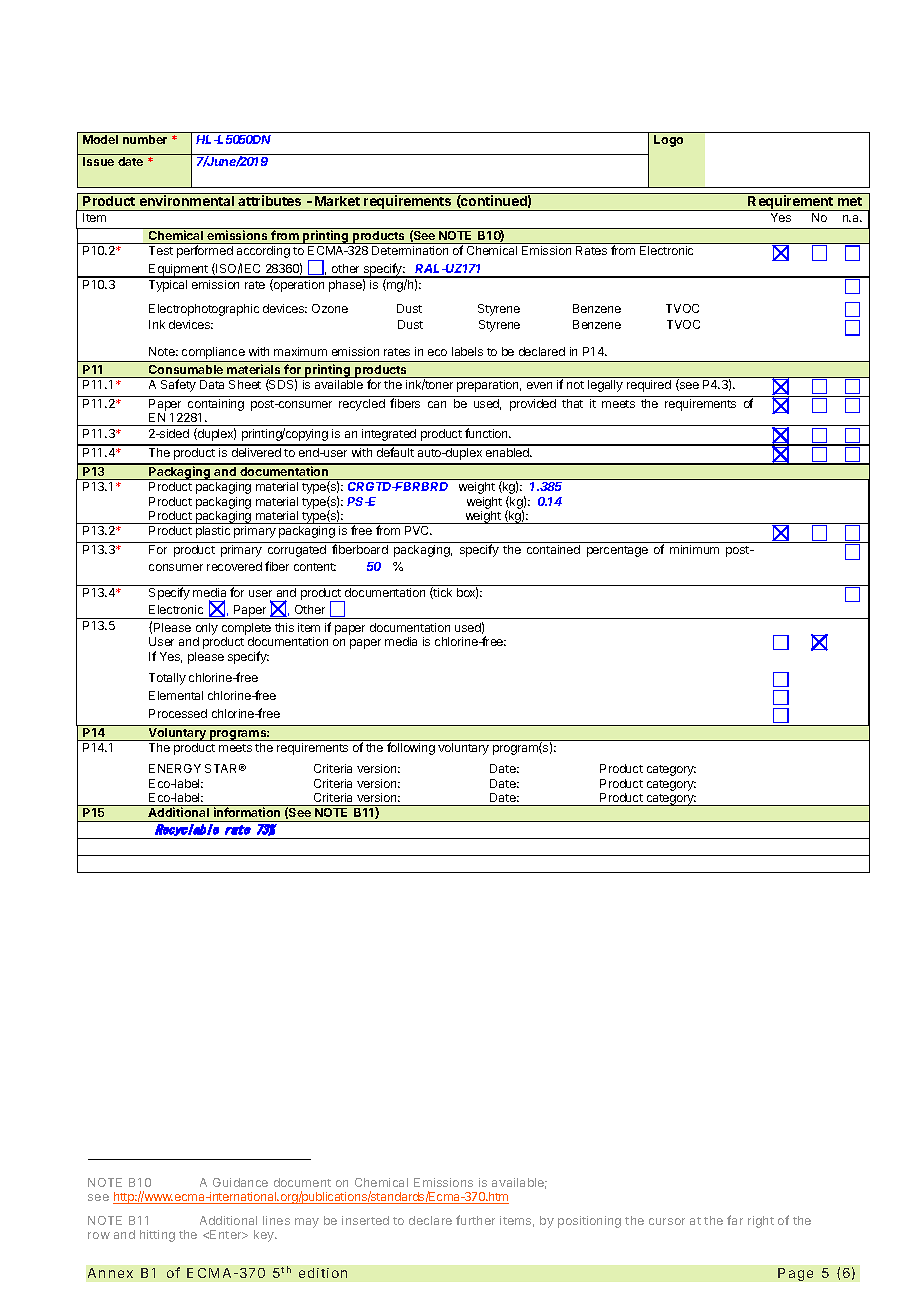 The width and height of the screenshot is (924, 1308). Describe the element at coordinates (649, 386) in the screenshot. I see `required` at that location.
